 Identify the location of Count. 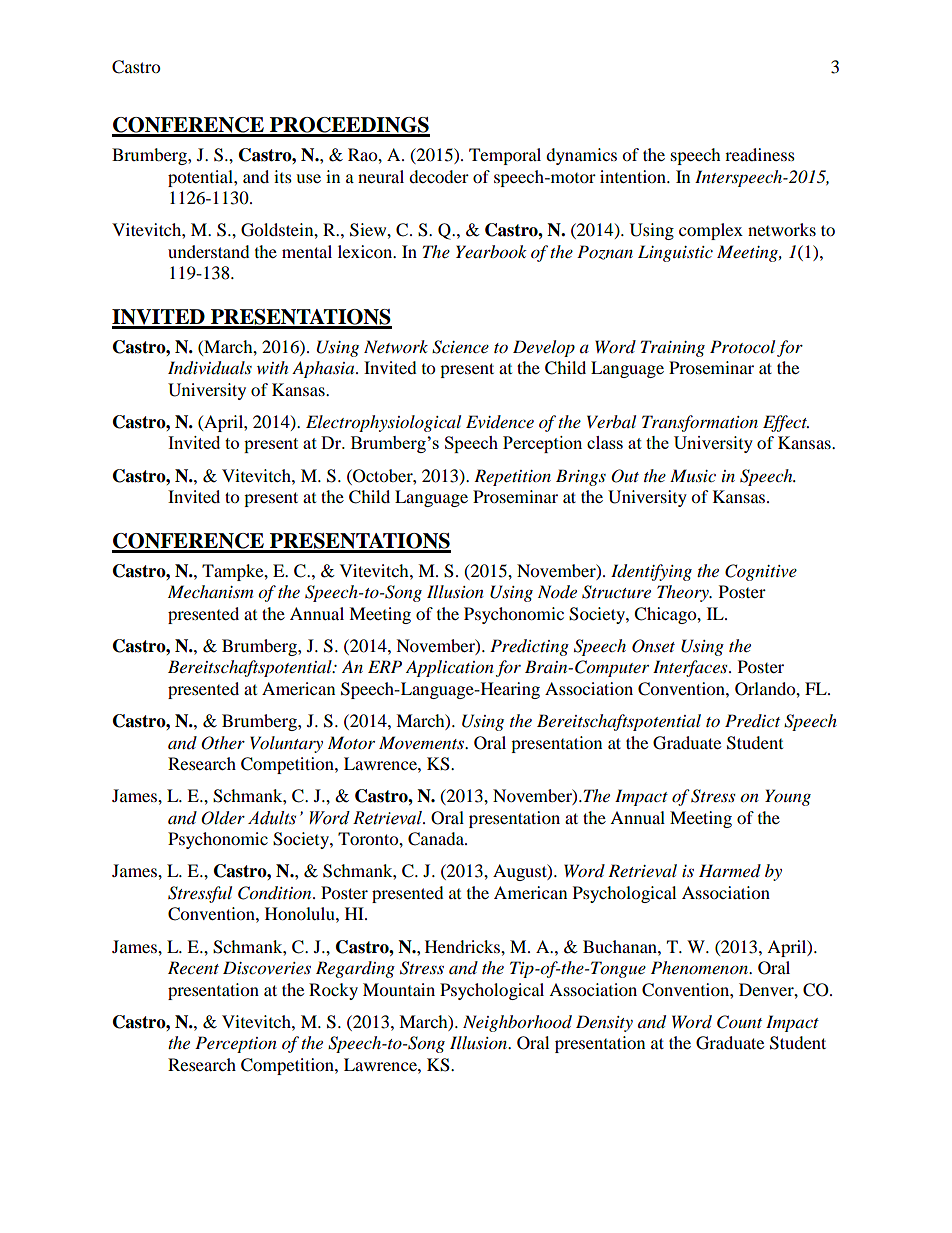
(739, 1022).
